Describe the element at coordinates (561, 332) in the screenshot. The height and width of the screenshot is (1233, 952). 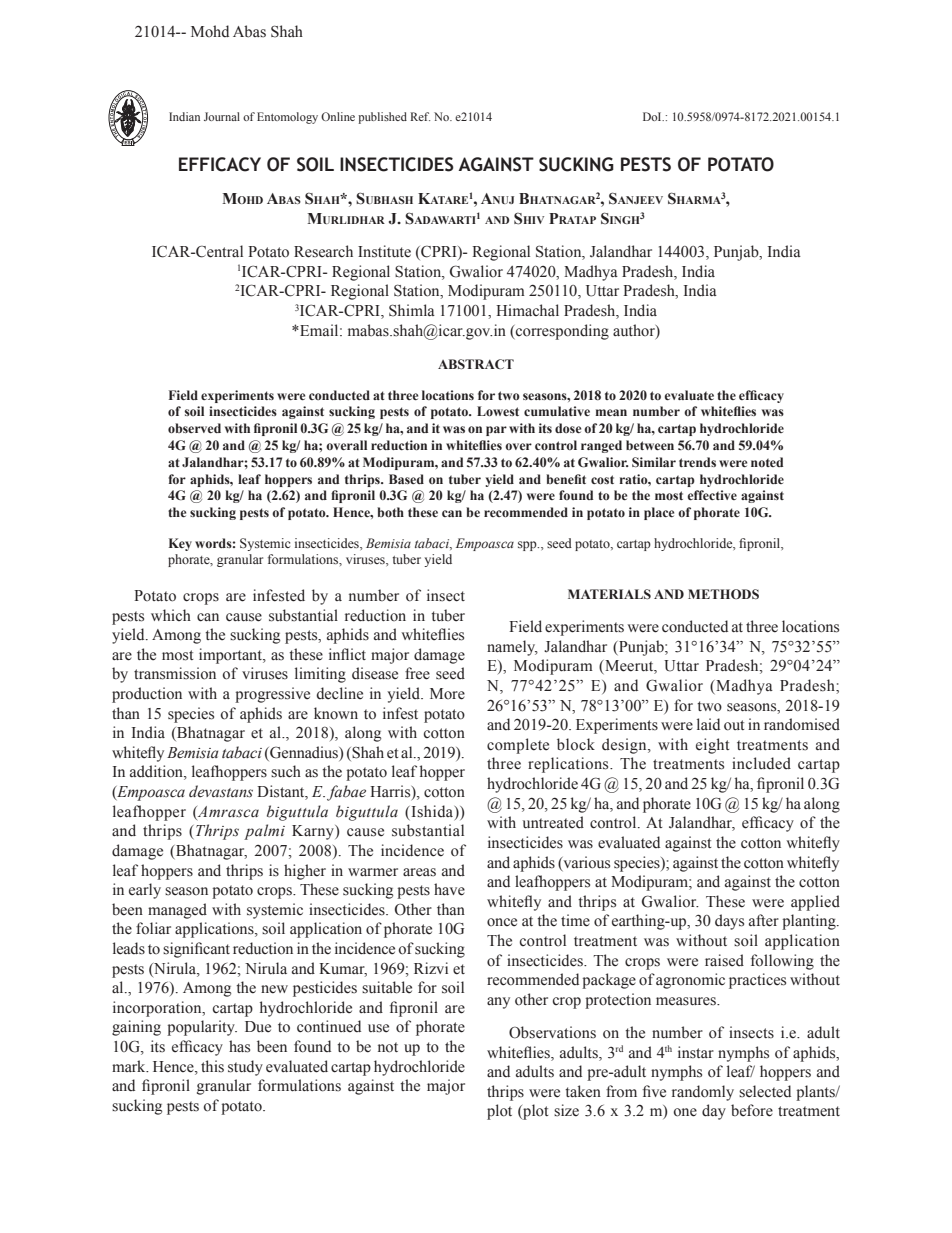
I see `corresponding` at that location.
